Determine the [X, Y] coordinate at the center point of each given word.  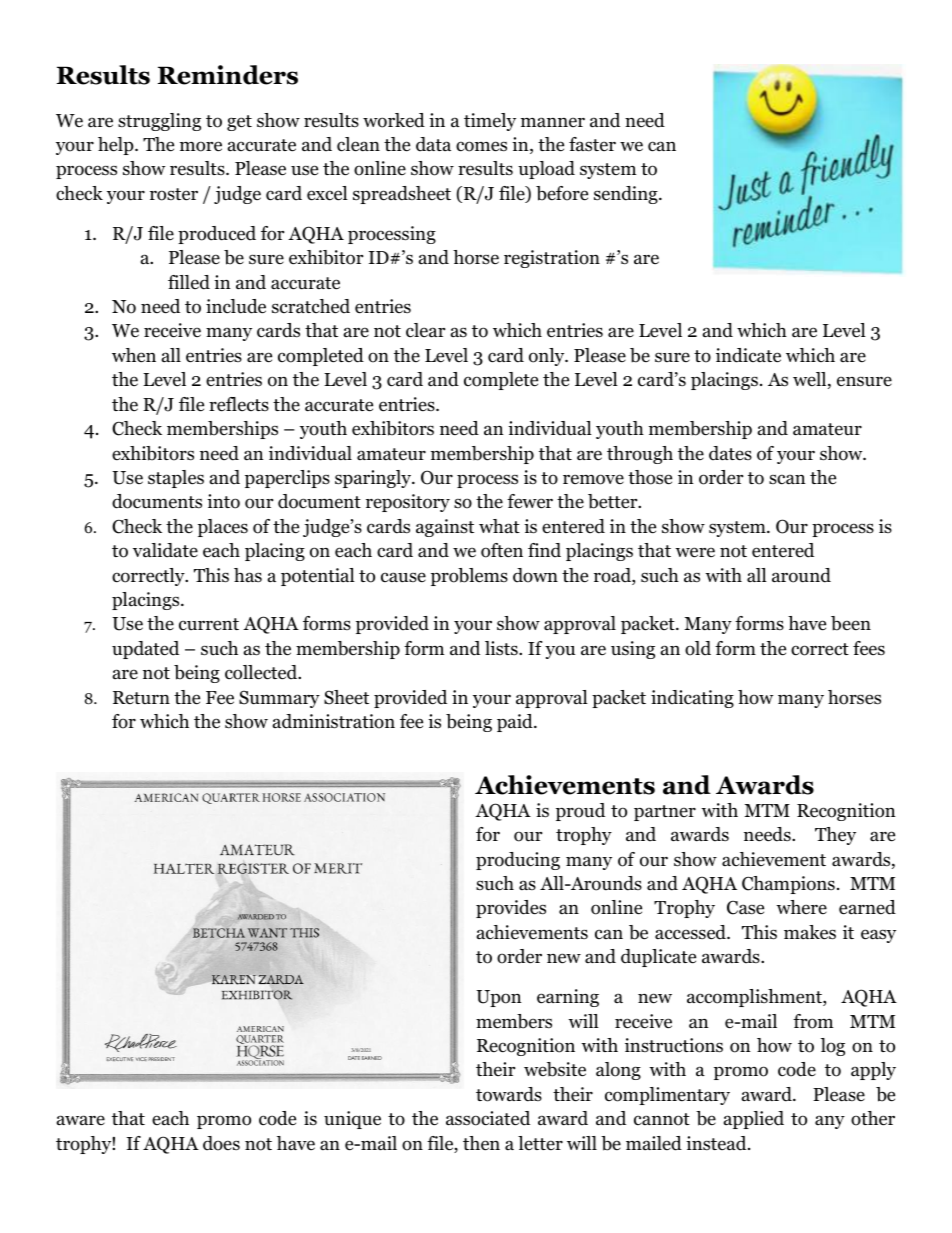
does [221, 1143]
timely [490, 122]
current [209, 624]
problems [469, 577]
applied [754, 1120]
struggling [159, 122]
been [851, 623]
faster [592, 144]
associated [488, 1118]
